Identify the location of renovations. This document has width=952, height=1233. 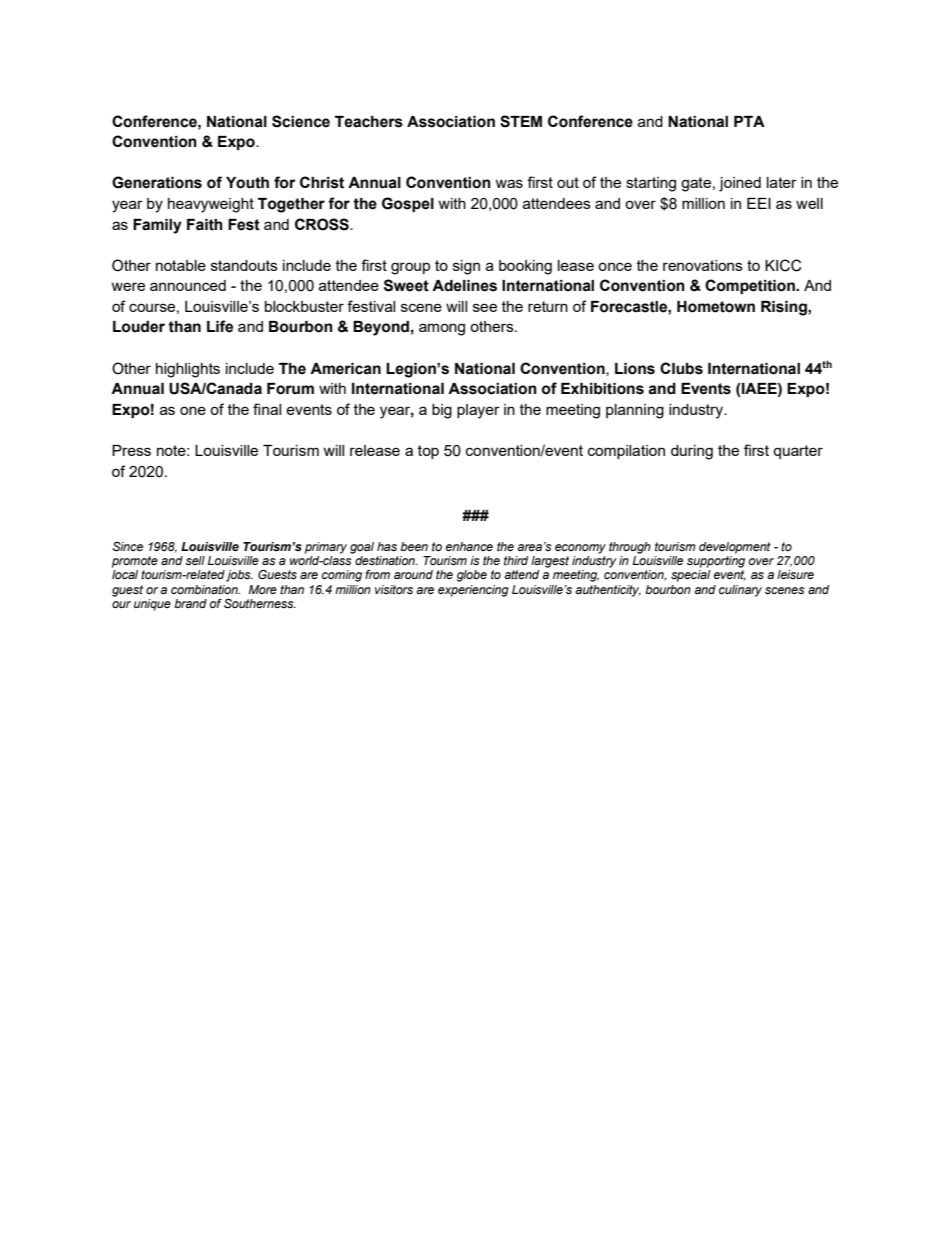
(703, 265).
